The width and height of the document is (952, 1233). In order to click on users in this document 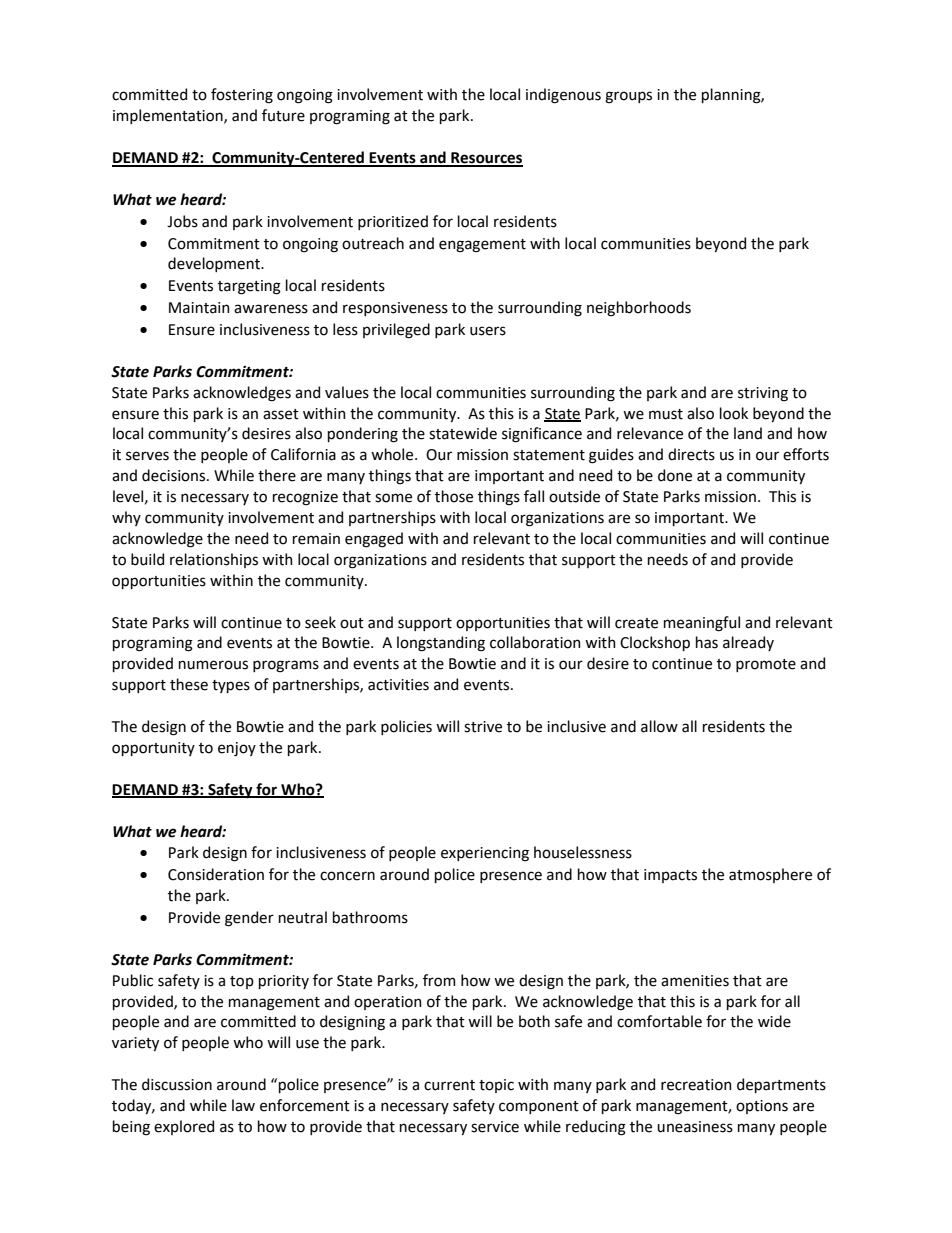, I will do `click(488, 331)`.
